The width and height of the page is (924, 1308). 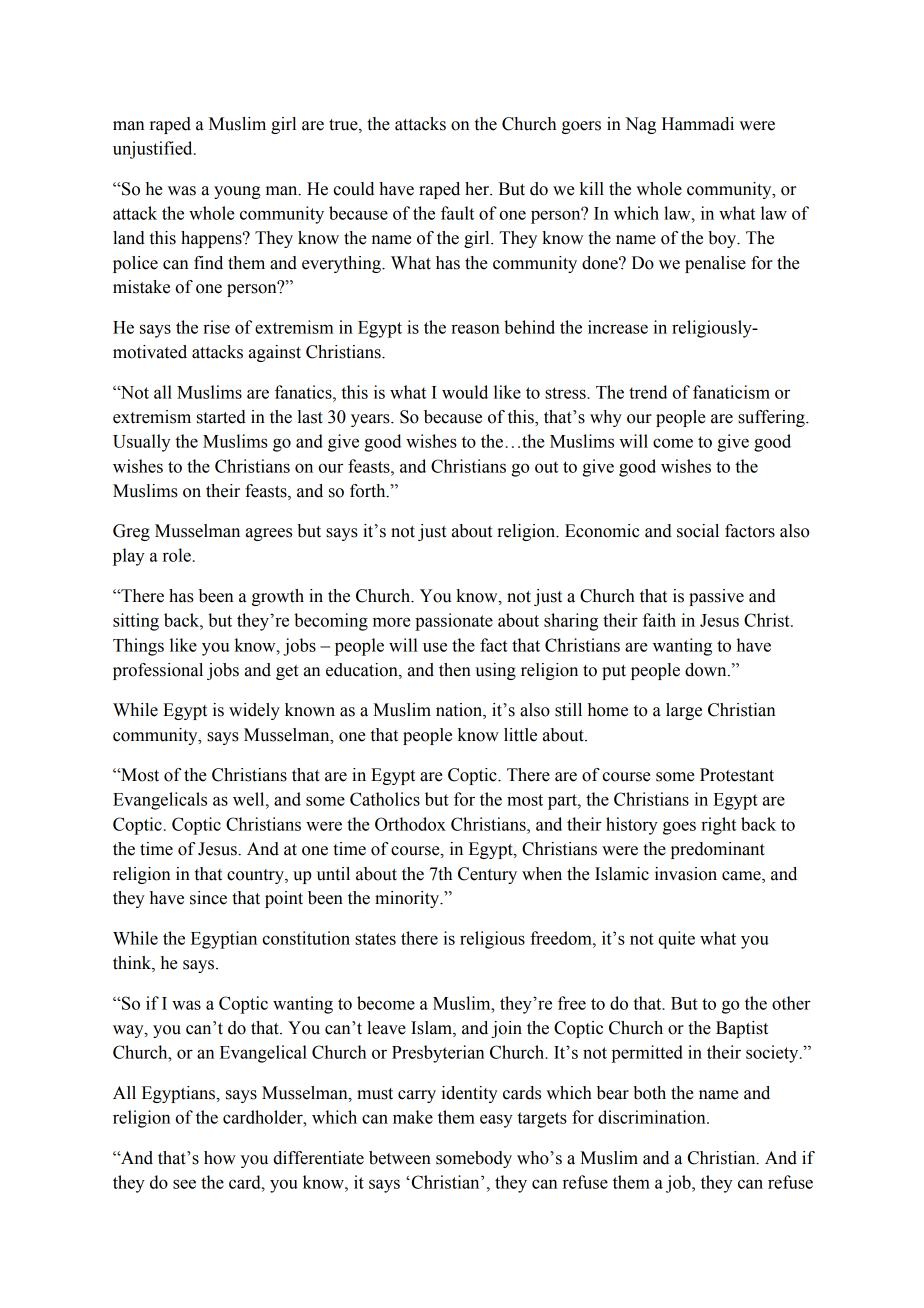 What do you see at coordinates (220, 1158) in the page?
I see `how` at bounding box center [220, 1158].
